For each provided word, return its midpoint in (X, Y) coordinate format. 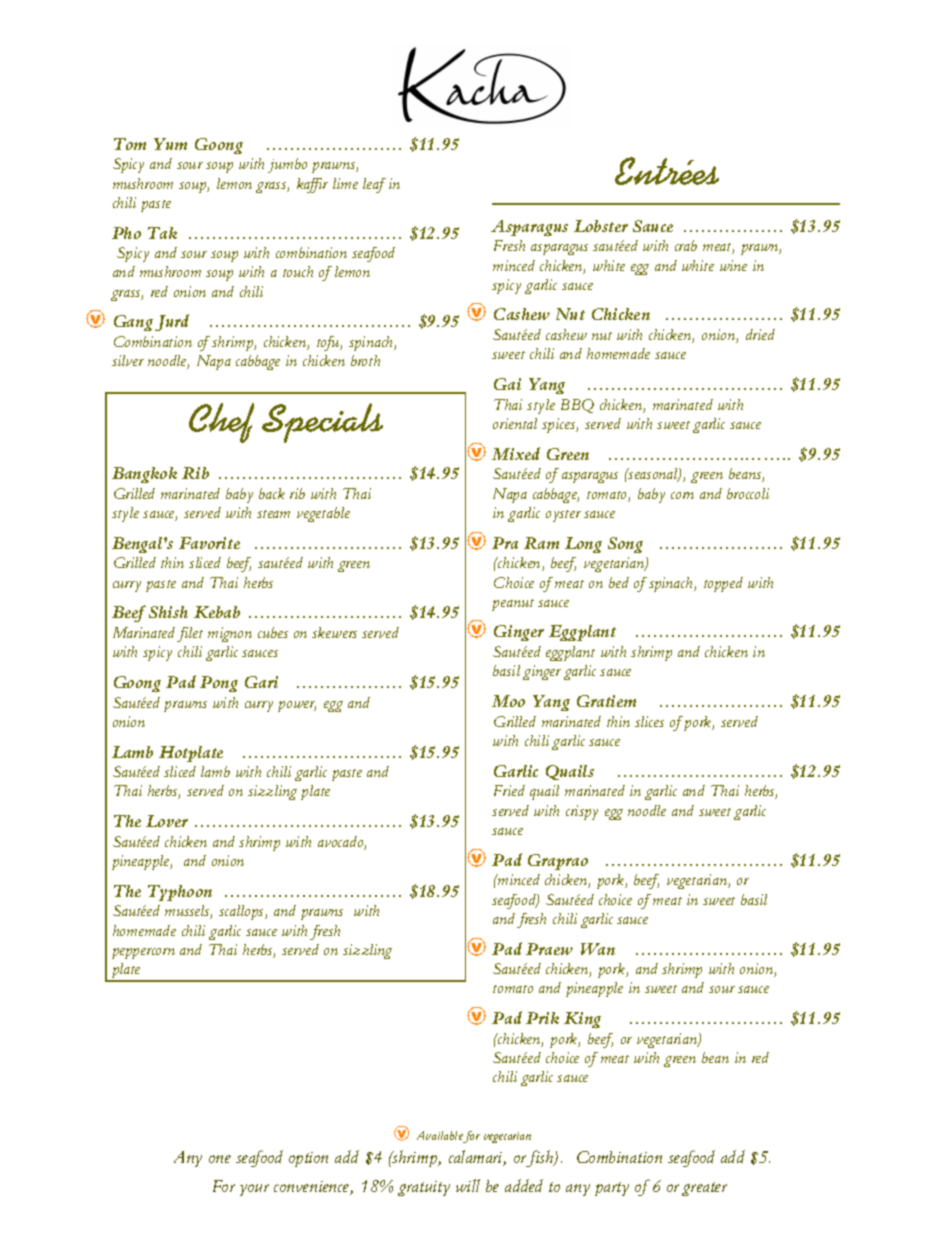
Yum (170, 144)
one (220, 1159)
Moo (508, 701)
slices (649, 721)
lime (345, 183)
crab (686, 245)
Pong (219, 684)
